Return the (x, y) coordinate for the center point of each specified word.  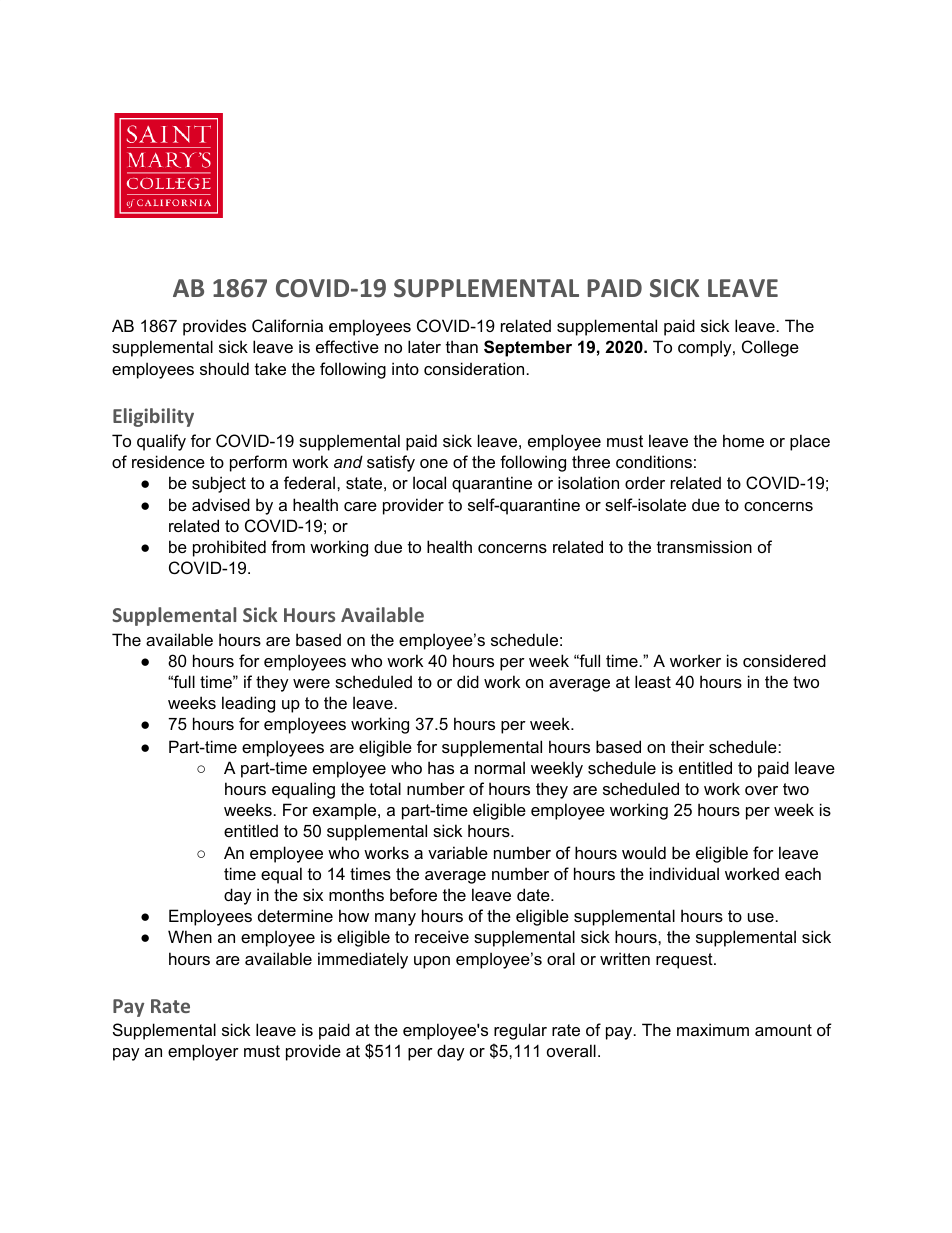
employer (203, 1052)
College (770, 348)
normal (500, 767)
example (346, 811)
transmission (704, 546)
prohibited (229, 548)
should (224, 368)
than (462, 346)
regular (520, 1031)
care (360, 506)
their (687, 746)
